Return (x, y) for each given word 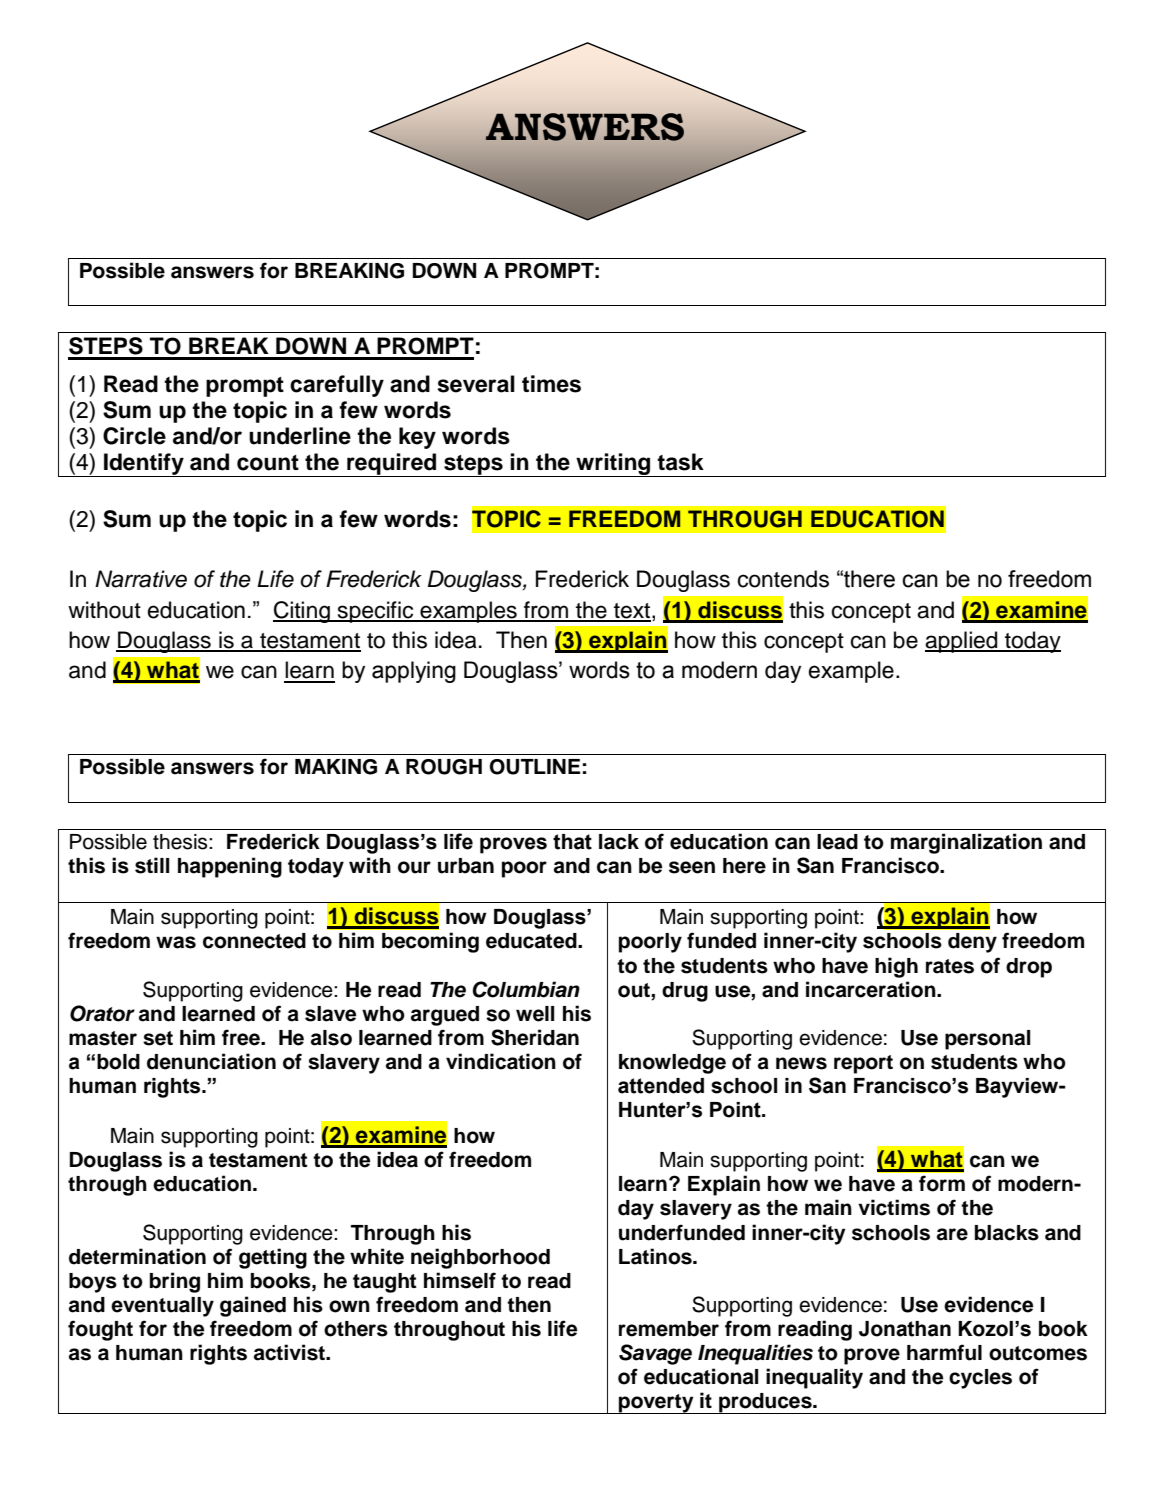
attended (661, 1086)
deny (972, 943)
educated (532, 941)
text (631, 612)
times (551, 384)
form (942, 1183)
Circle (134, 436)
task (680, 462)
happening (230, 867)
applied (962, 642)
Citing (302, 612)
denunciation (211, 1061)
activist (290, 1352)
